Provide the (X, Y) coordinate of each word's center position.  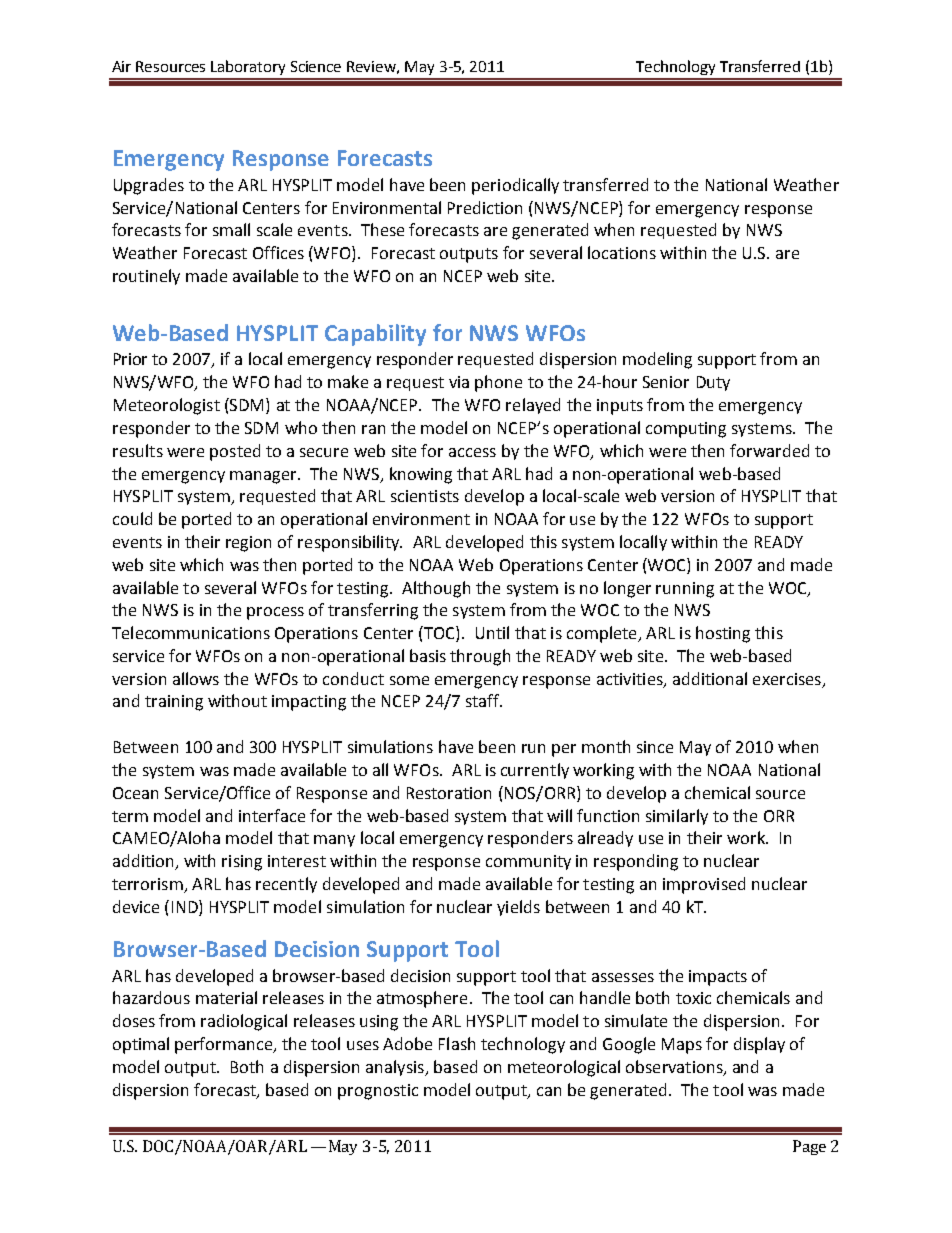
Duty (713, 383)
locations (622, 252)
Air (121, 66)
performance (225, 1045)
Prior (130, 359)
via (459, 382)
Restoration (449, 793)
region (248, 544)
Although (436, 589)
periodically (515, 186)
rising (242, 863)
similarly (677, 817)
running (685, 590)
